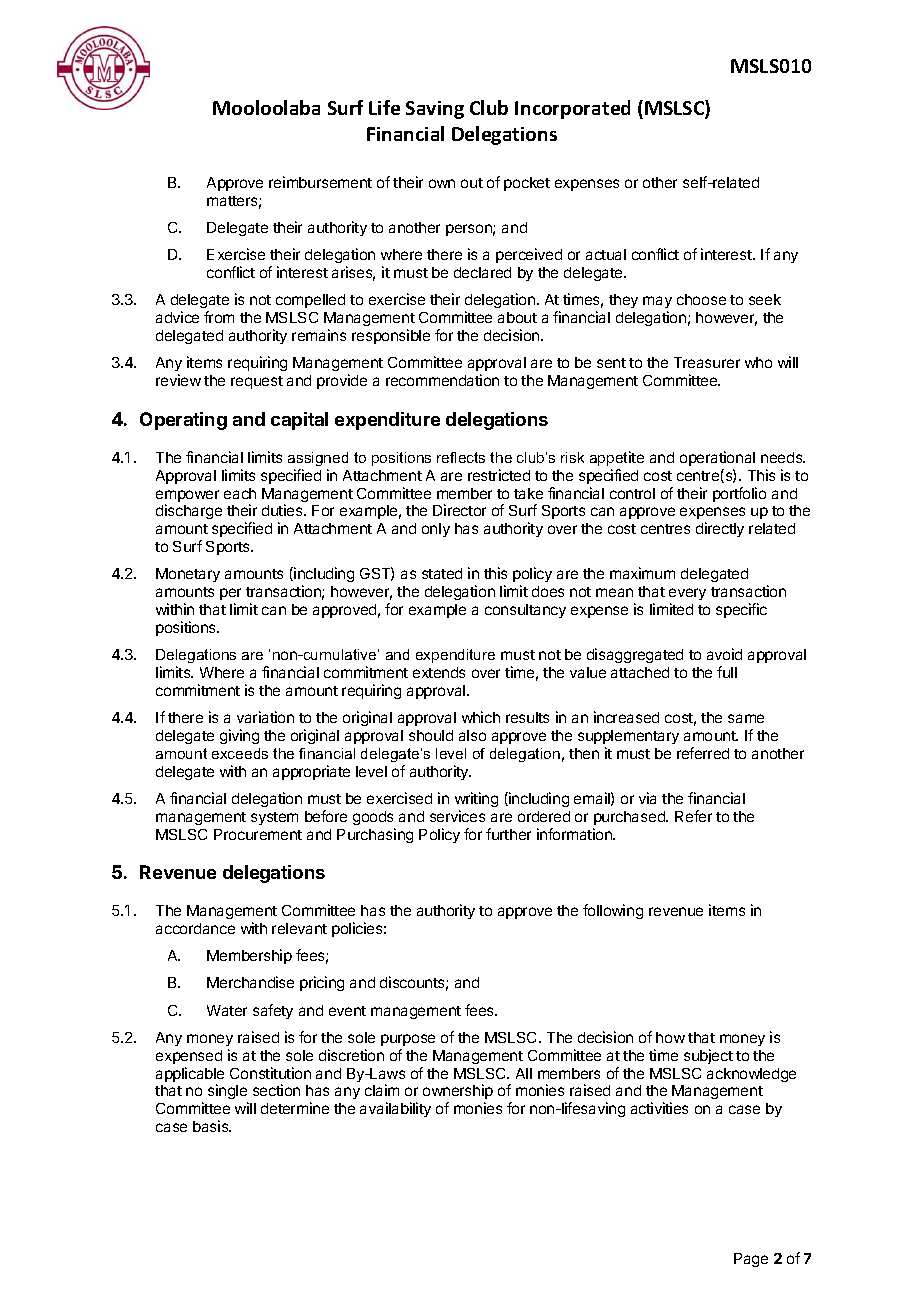 The image size is (924, 1308). I want to click on reimbursement, so click(320, 182).
